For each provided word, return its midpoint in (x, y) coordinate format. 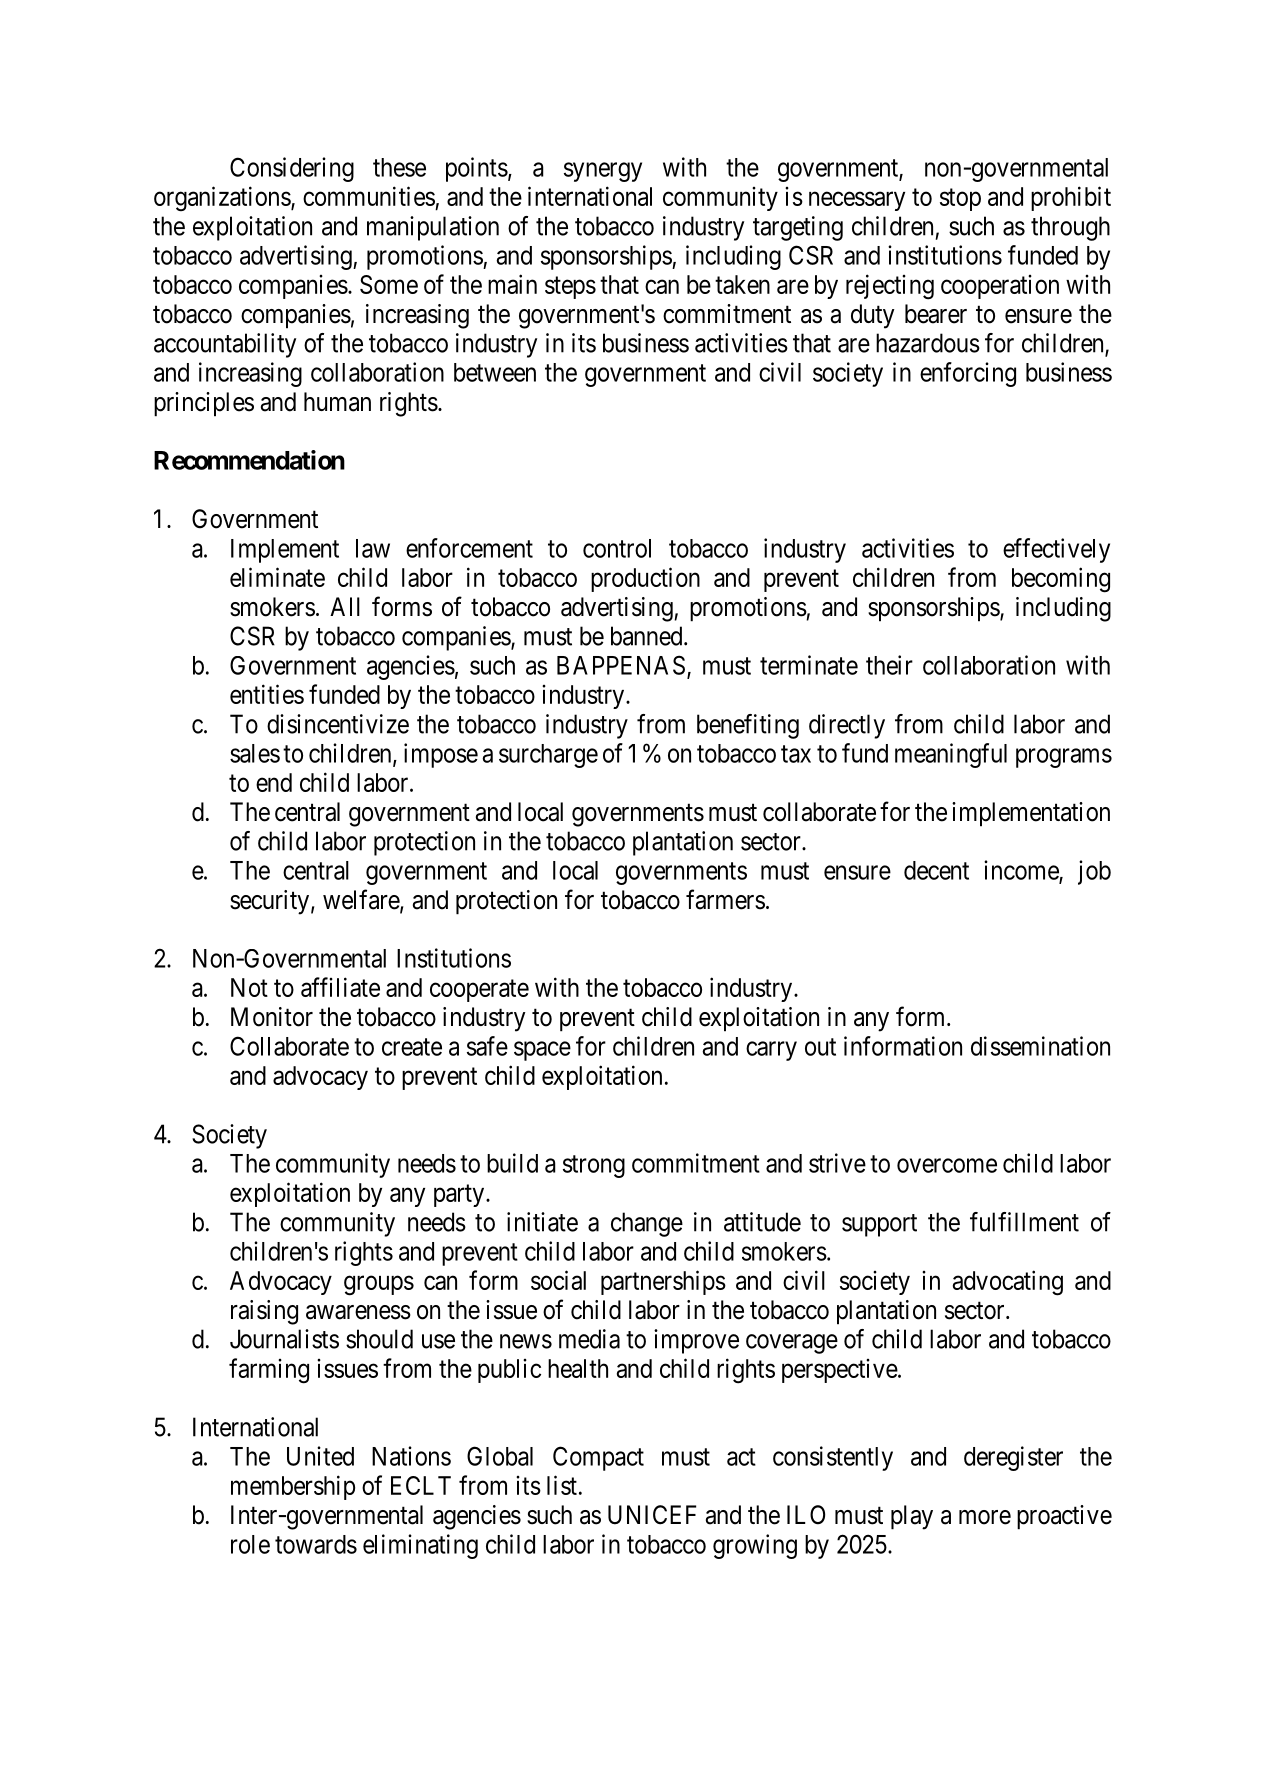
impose (441, 755)
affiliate (340, 987)
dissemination (1040, 1046)
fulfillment (1024, 1222)
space (542, 1051)
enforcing (968, 374)
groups (379, 1286)
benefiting (748, 726)
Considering (292, 169)
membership (293, 1487)
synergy (603, 172)
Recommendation (249, 460)
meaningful (951, 755)
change (647, 1224)
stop (960, 200)
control (617, 548)
